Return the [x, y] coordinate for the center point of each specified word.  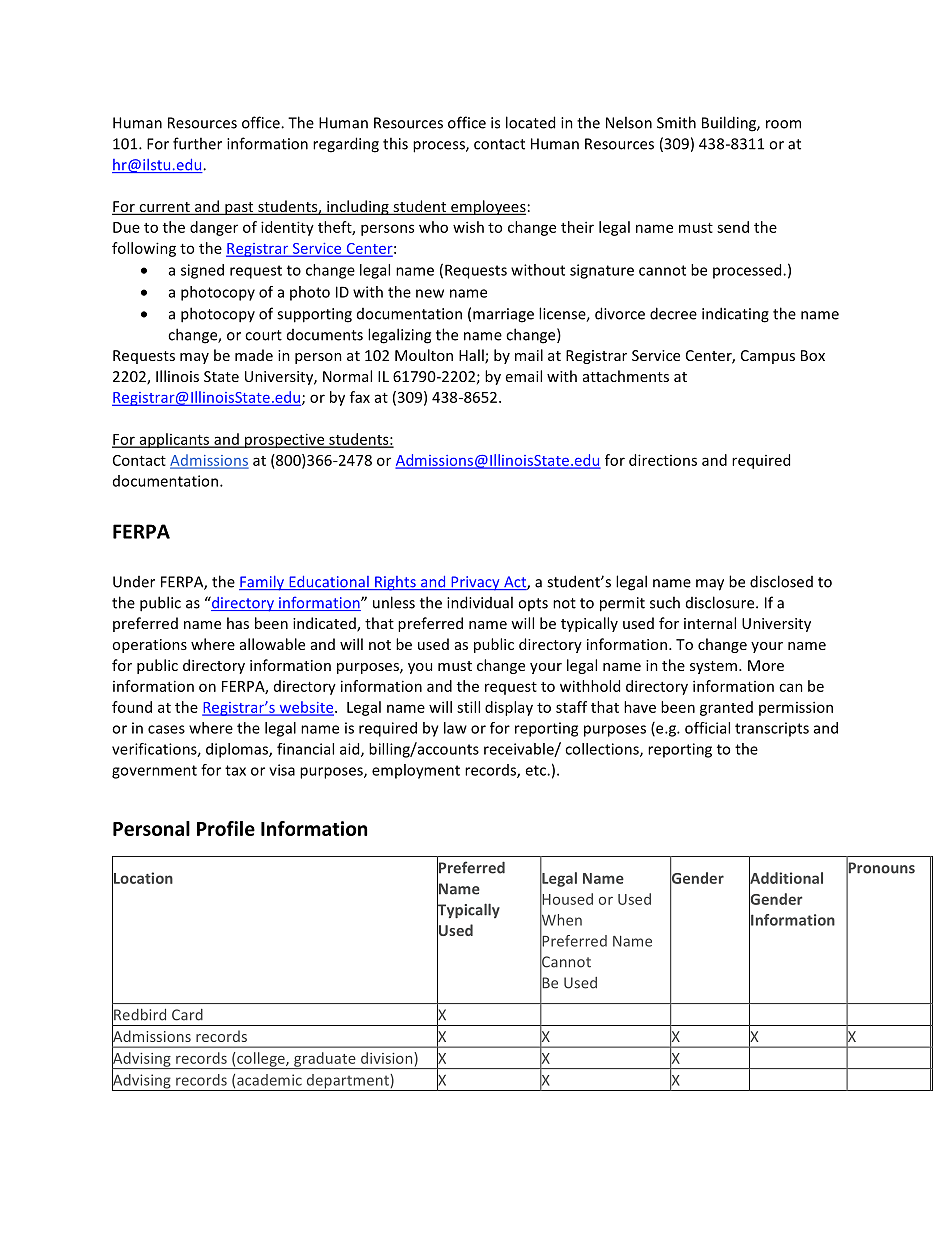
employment [416, 771]
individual [480, 602]
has [238, 623]
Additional [786, 878]
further [197, 143]
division [388, 1058]
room [783, 124]
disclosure [721, 602]
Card [187, 1015]
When [561, 919]
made [254, 355]
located [530, 122]
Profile [226, 828]
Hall [472, 356]
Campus [768, 357]
